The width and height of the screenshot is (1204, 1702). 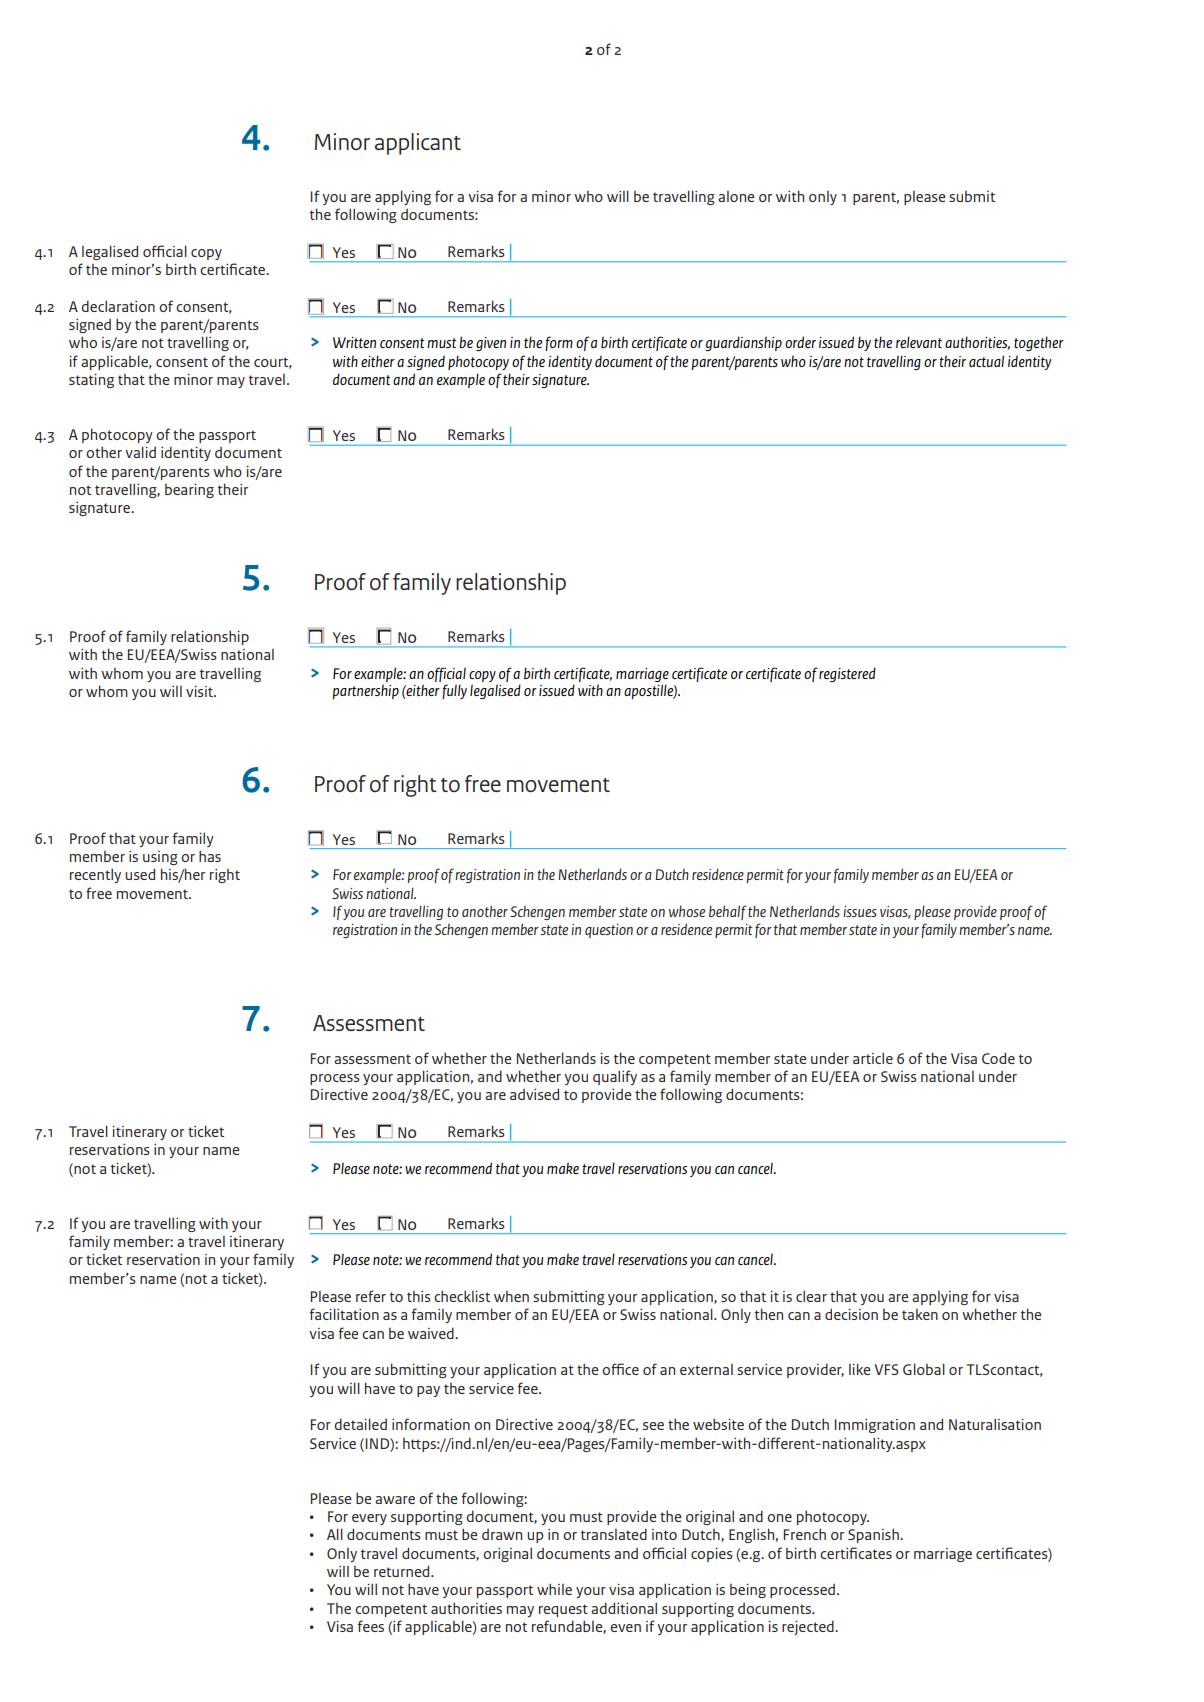 What do you see at coordinates (609, 931) in the screenshot?
I see `question` at bounding box center [609, 931].
